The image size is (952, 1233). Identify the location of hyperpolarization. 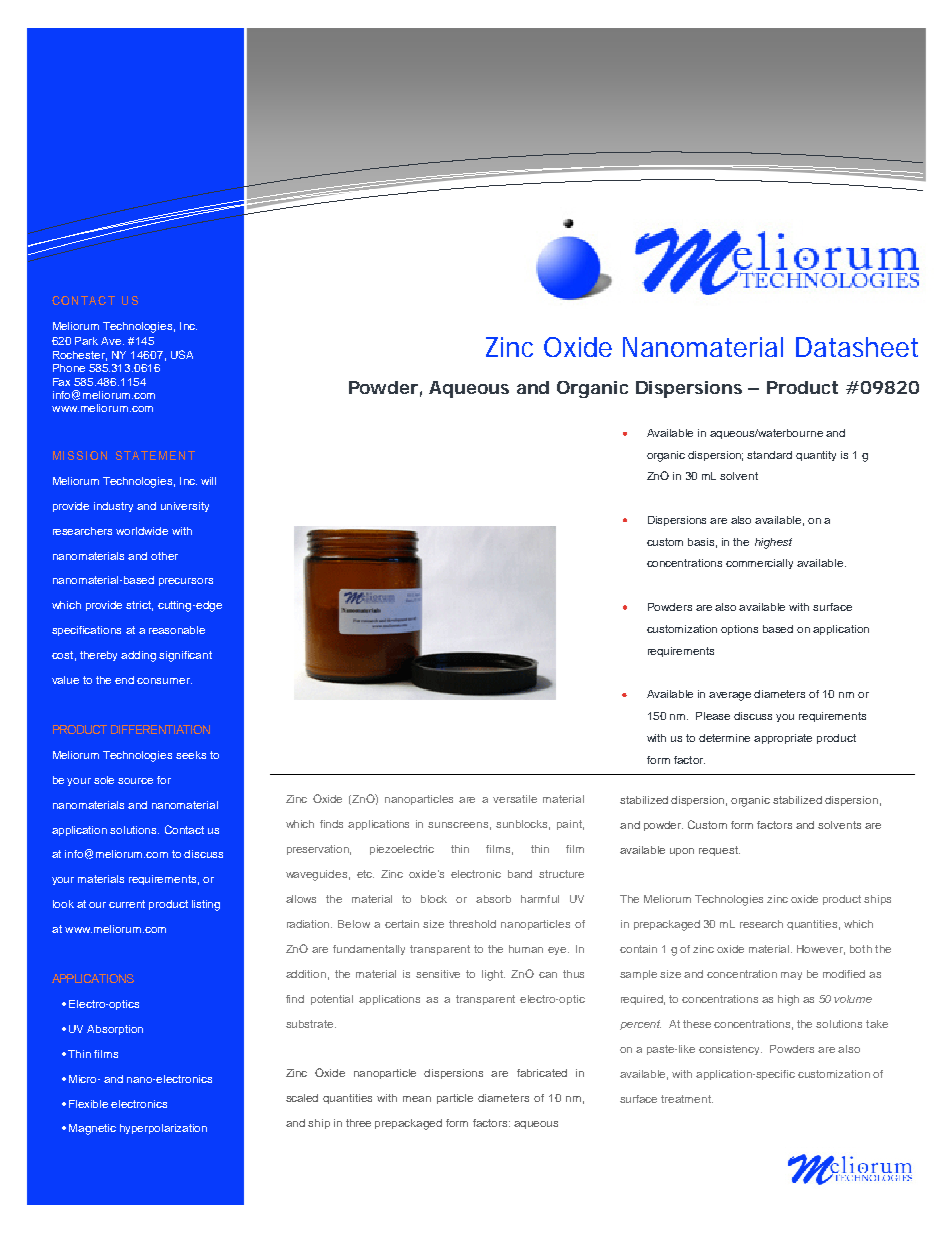
(163, 1129).
